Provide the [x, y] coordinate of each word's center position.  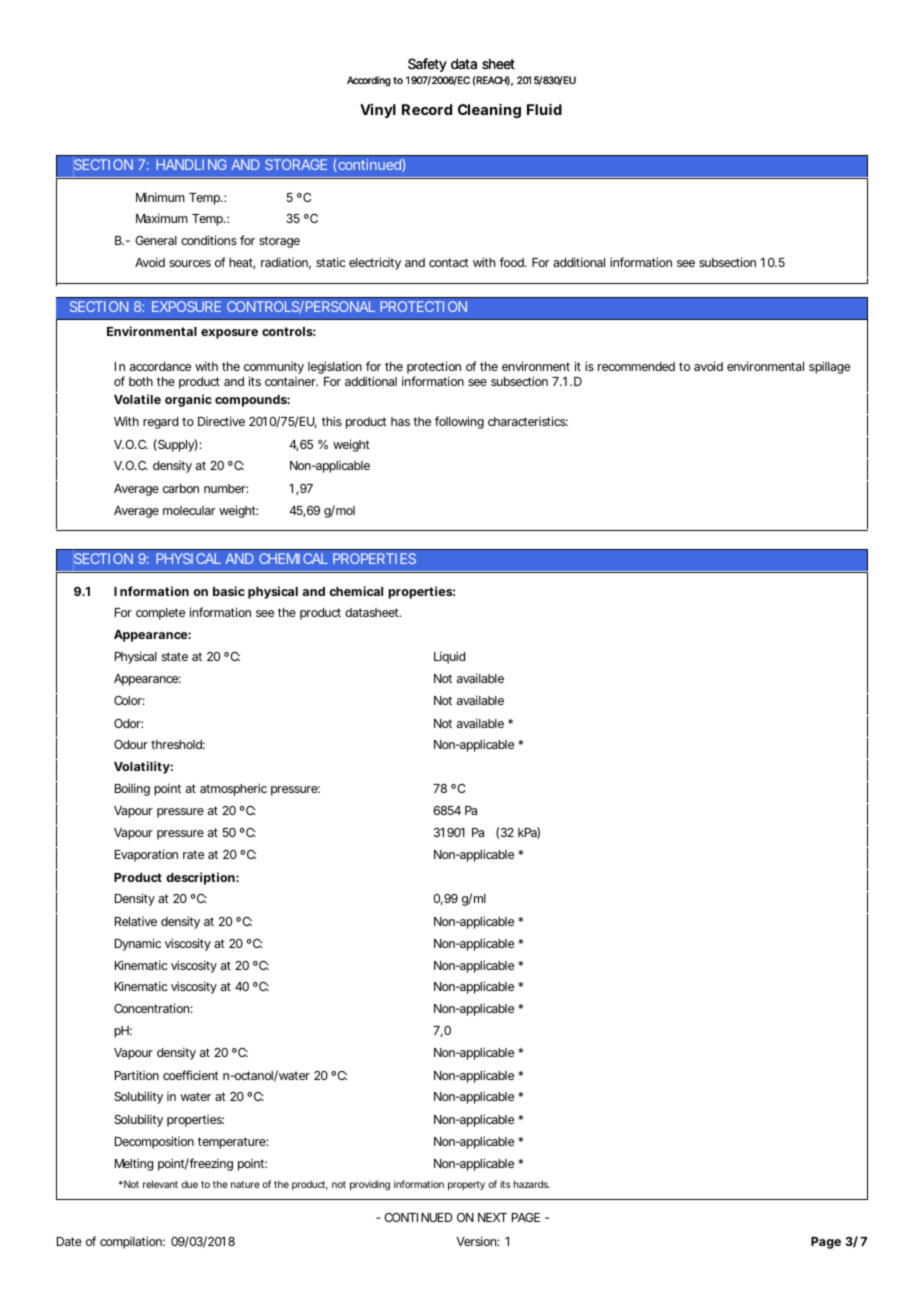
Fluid [544, 109]
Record [427, 109]
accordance [160, 366]
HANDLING [191, 164]
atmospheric [233, 789]
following [459, 422]
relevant [160, 1184]
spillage [829, 368]
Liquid [449, 657]
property [466, 1185]
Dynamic [138, 944]
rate [193, 854]
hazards [531, 1184]
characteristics [528, 421]
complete [160, 614]
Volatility [142, 767]
